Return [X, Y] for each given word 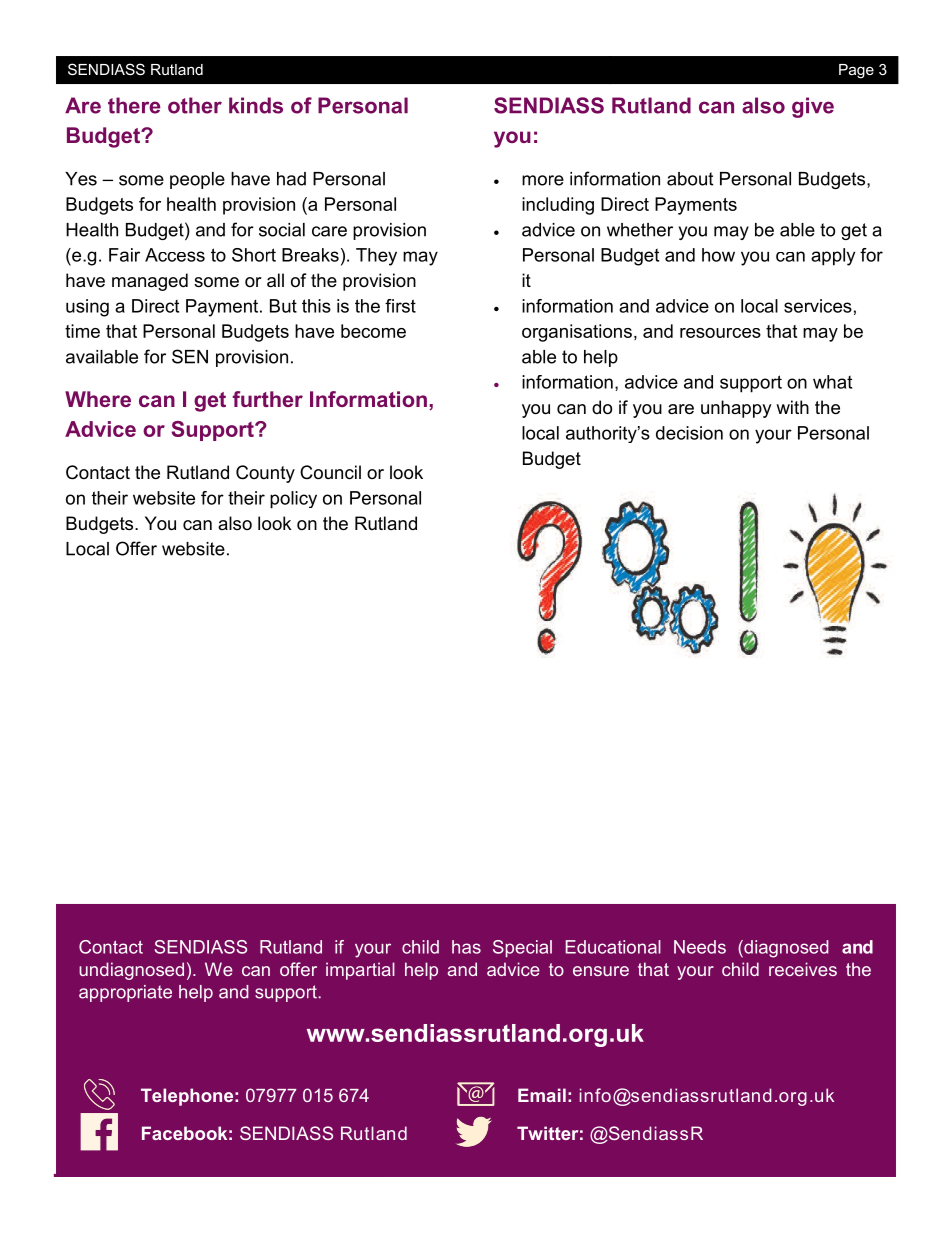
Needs [700, 947]
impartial [360, 971]
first [400, 306]
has [466, 947]
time [82, 331]
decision [689, 433]
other [195, 105]
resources [720, 333]
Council [330, 472]
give [813, 107]
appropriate [125, 993]
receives [803, 969]
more [543, 180]
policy [293, 500]
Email [542, 1095]
